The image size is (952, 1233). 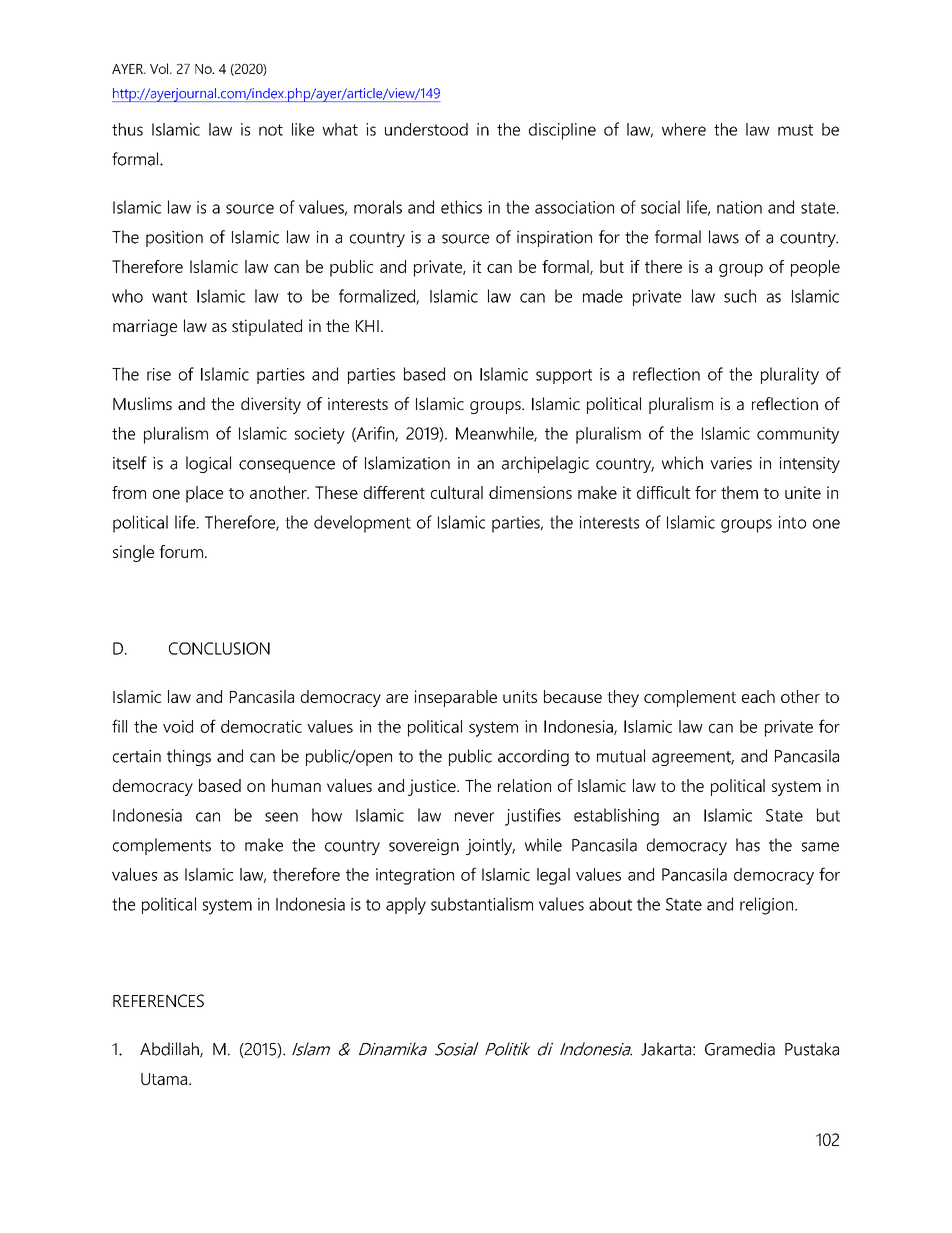 I want to click on apply, so click(x=406, y=906).
